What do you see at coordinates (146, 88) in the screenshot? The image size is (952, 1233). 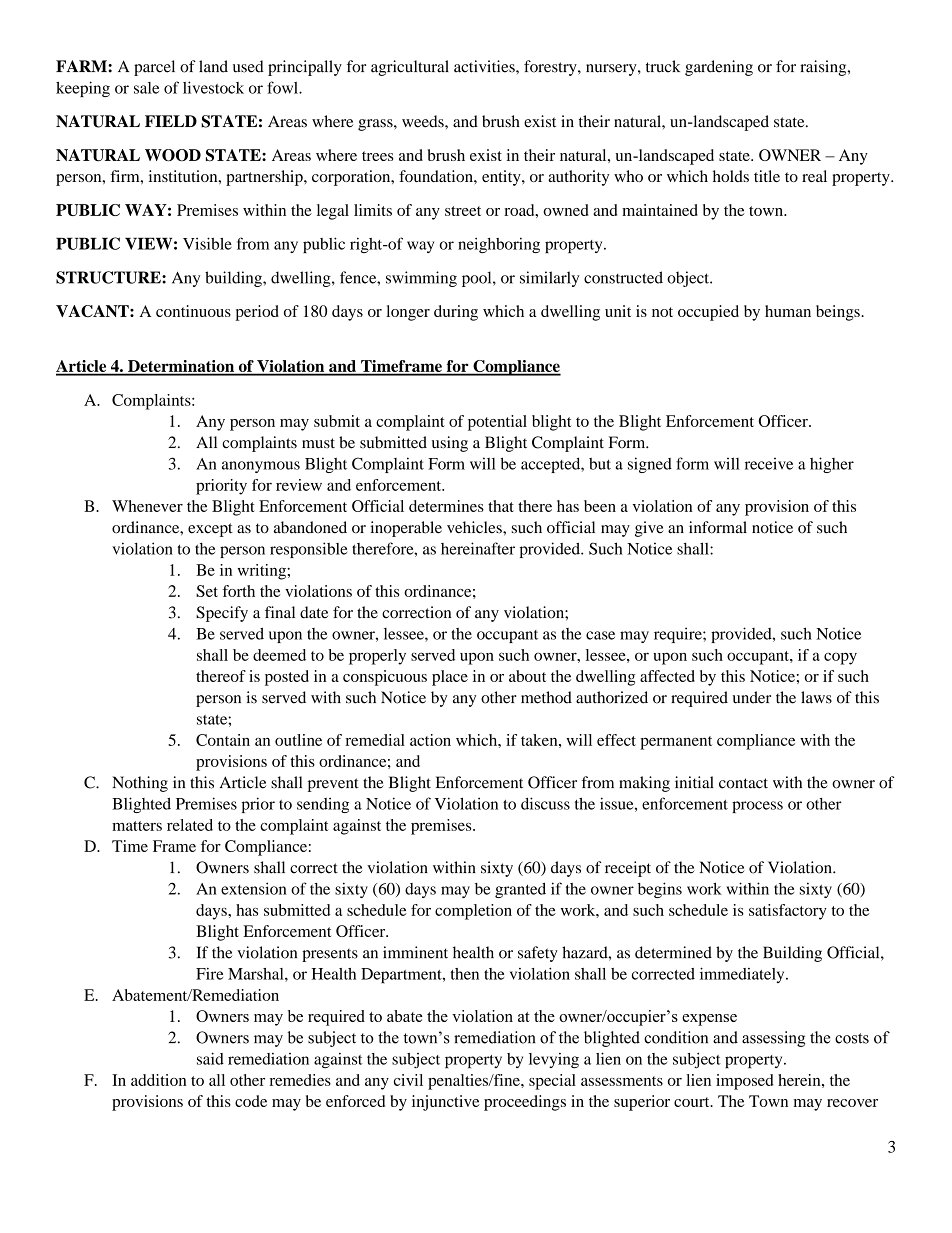 I see `sale` at bounding box center [146, 88].
